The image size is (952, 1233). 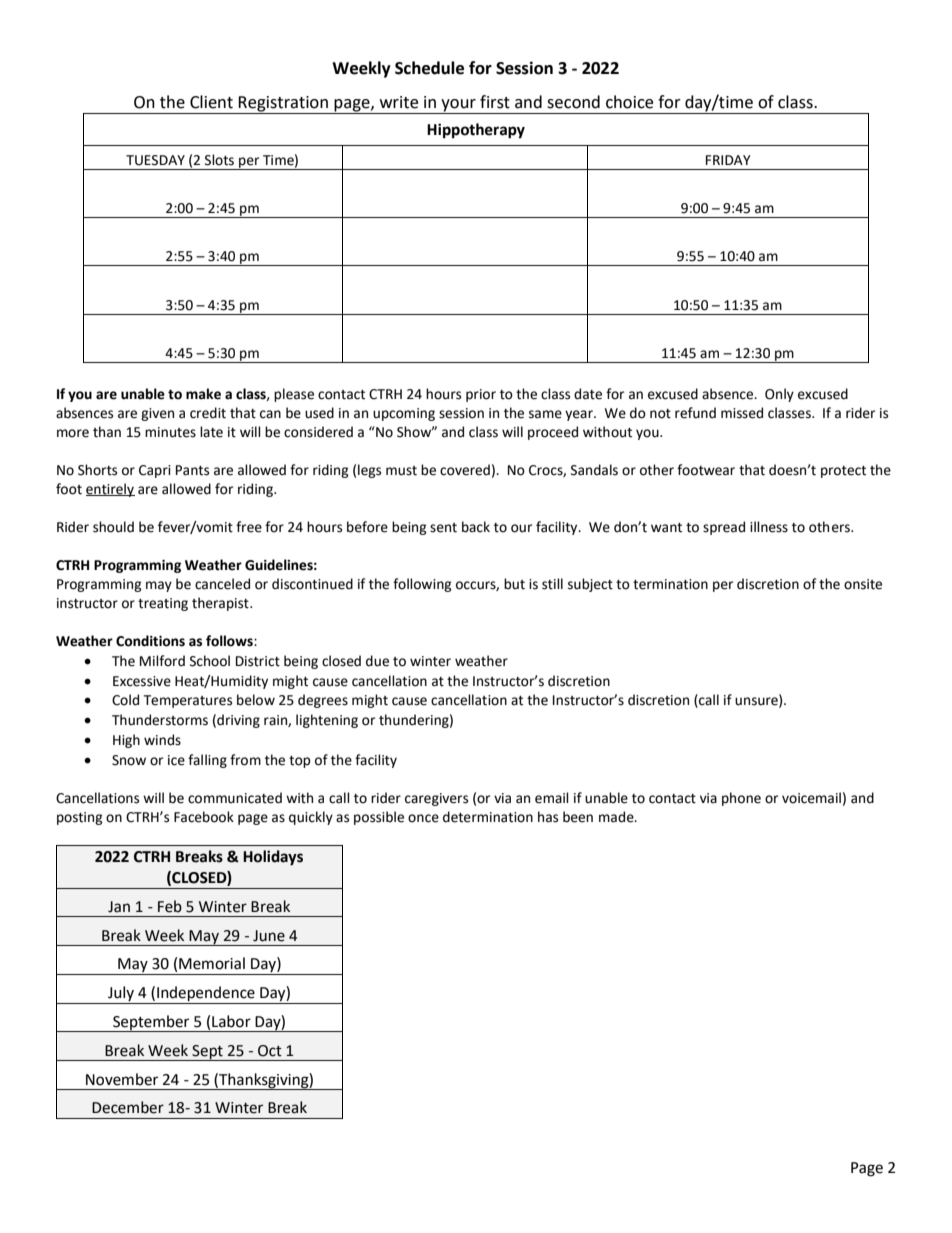 I want to click on FRIDAY, so click(x=728, y=160).
